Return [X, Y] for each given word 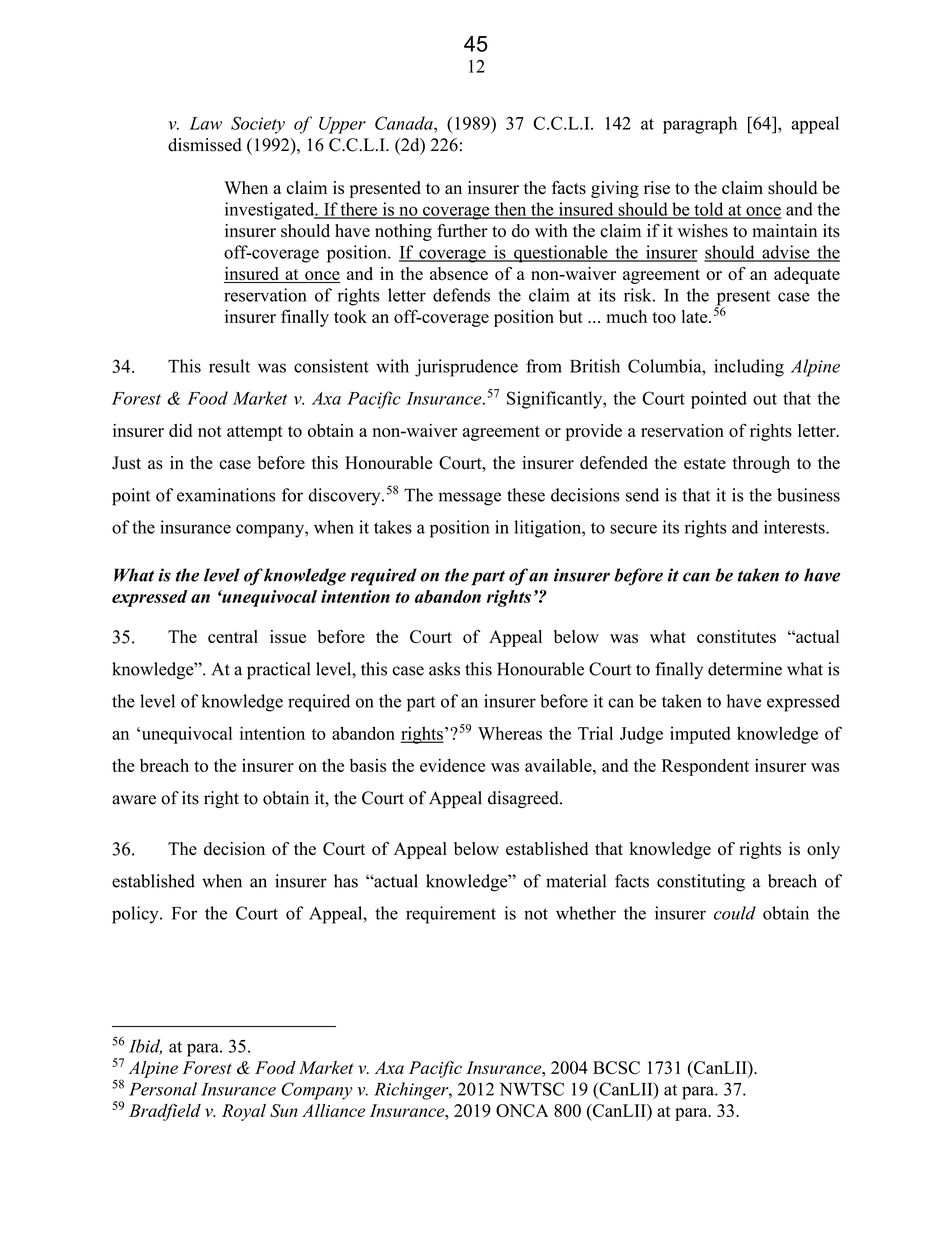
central [233, 636]
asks [444, 669]
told [709, 210]
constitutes [736, 637]
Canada [405, 123]
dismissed [205, 145]
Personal [163, 1089]
